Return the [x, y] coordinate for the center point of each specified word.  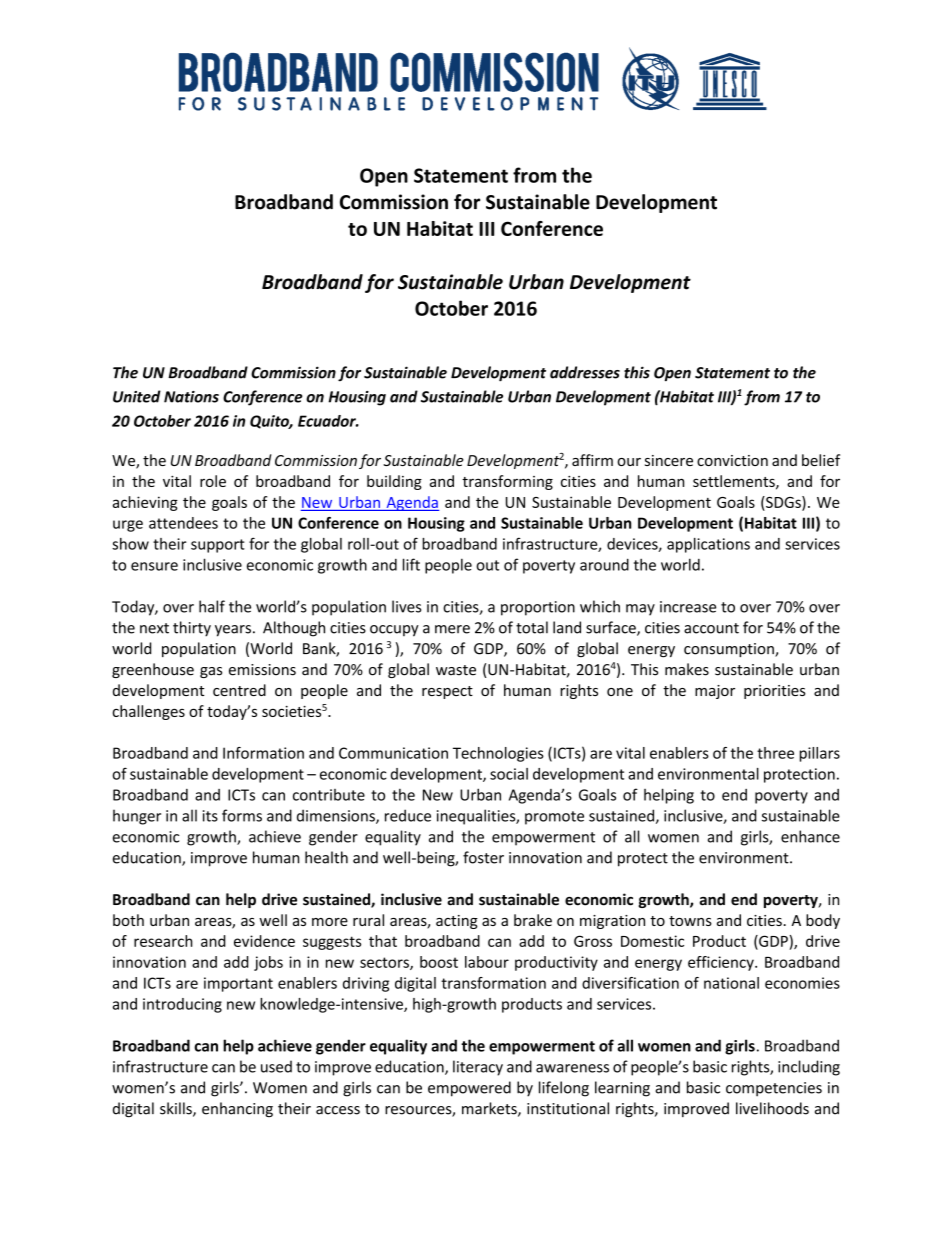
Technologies [498, 754]
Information [263, 753]
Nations [191, 397]
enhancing [237, 1110]
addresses [585, 372]
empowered [469, 1089]
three [775, 753]
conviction [732, 460]
